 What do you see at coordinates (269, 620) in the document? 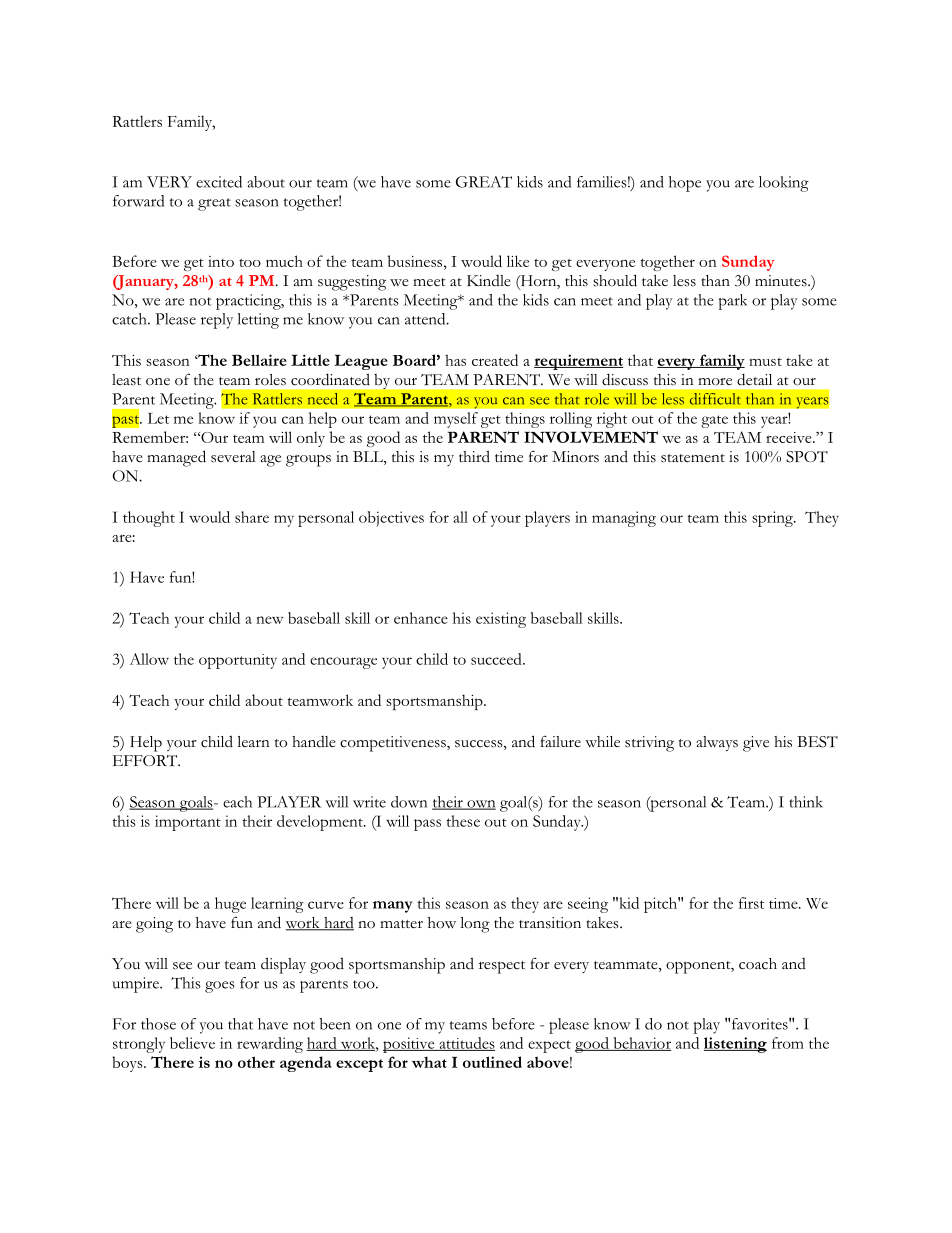
I see `new` at bounding box center [269, 620].
